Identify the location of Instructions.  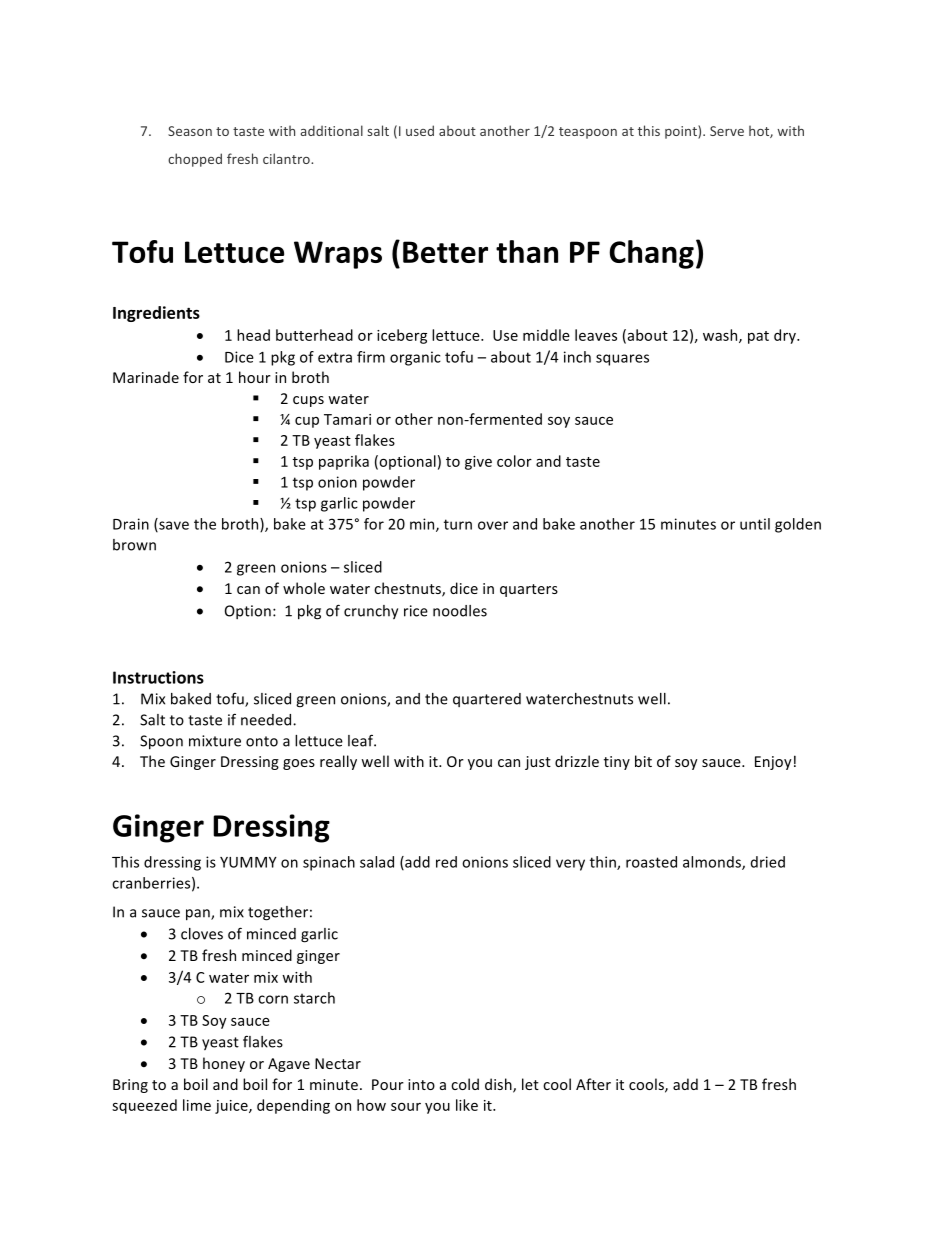
(158, 677).
